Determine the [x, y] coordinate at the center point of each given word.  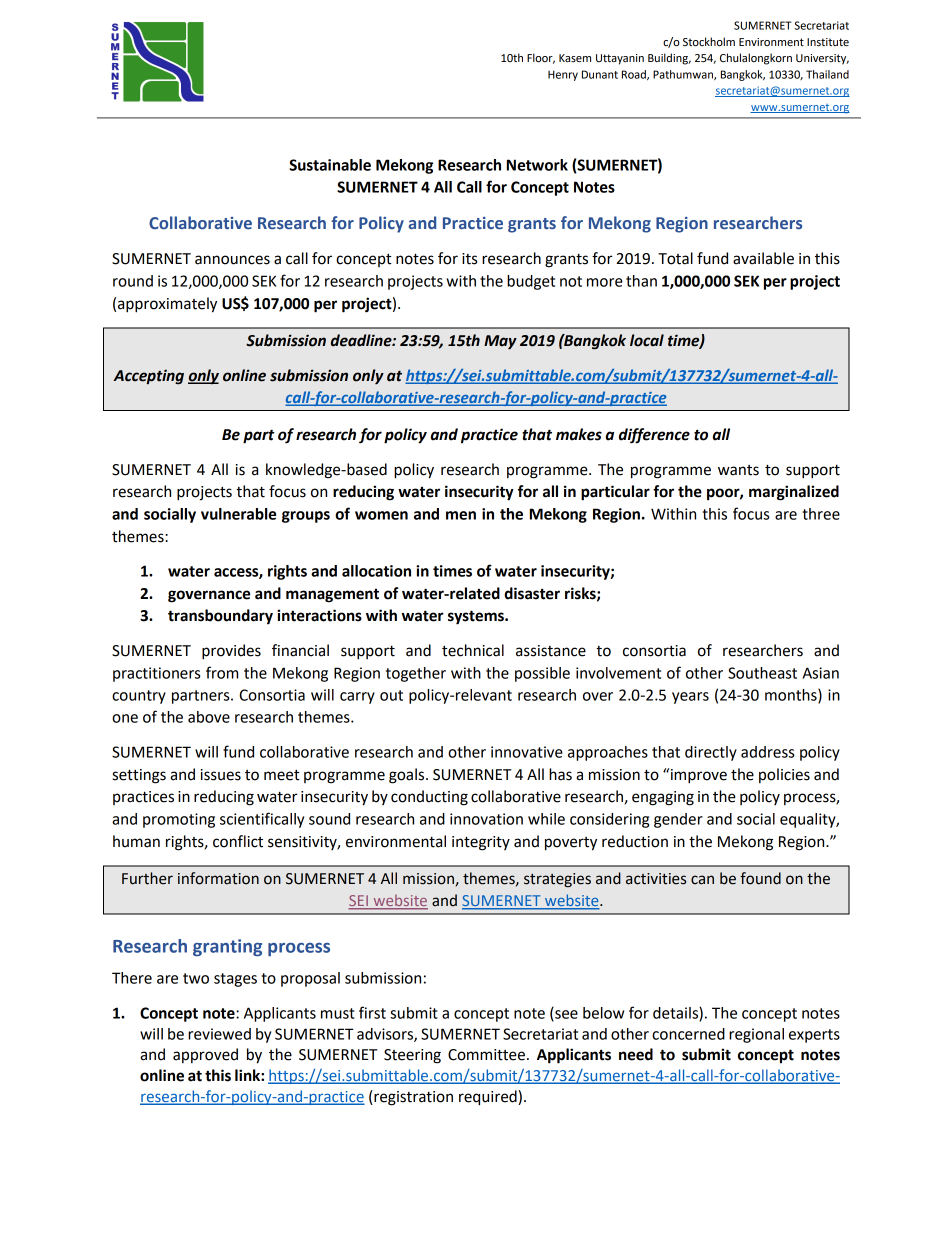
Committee [486, 1055]
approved [205, 1055]
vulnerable [238, 514]
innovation [486, 819]
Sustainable [330, 165]
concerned [688, 1034]
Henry [563, 75]
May [500, 342]
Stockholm [709, 41]
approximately [167, 305]
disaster [532, 593]
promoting [179, 820]
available [763, 258]
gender [678, 820]
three [821, 514]
